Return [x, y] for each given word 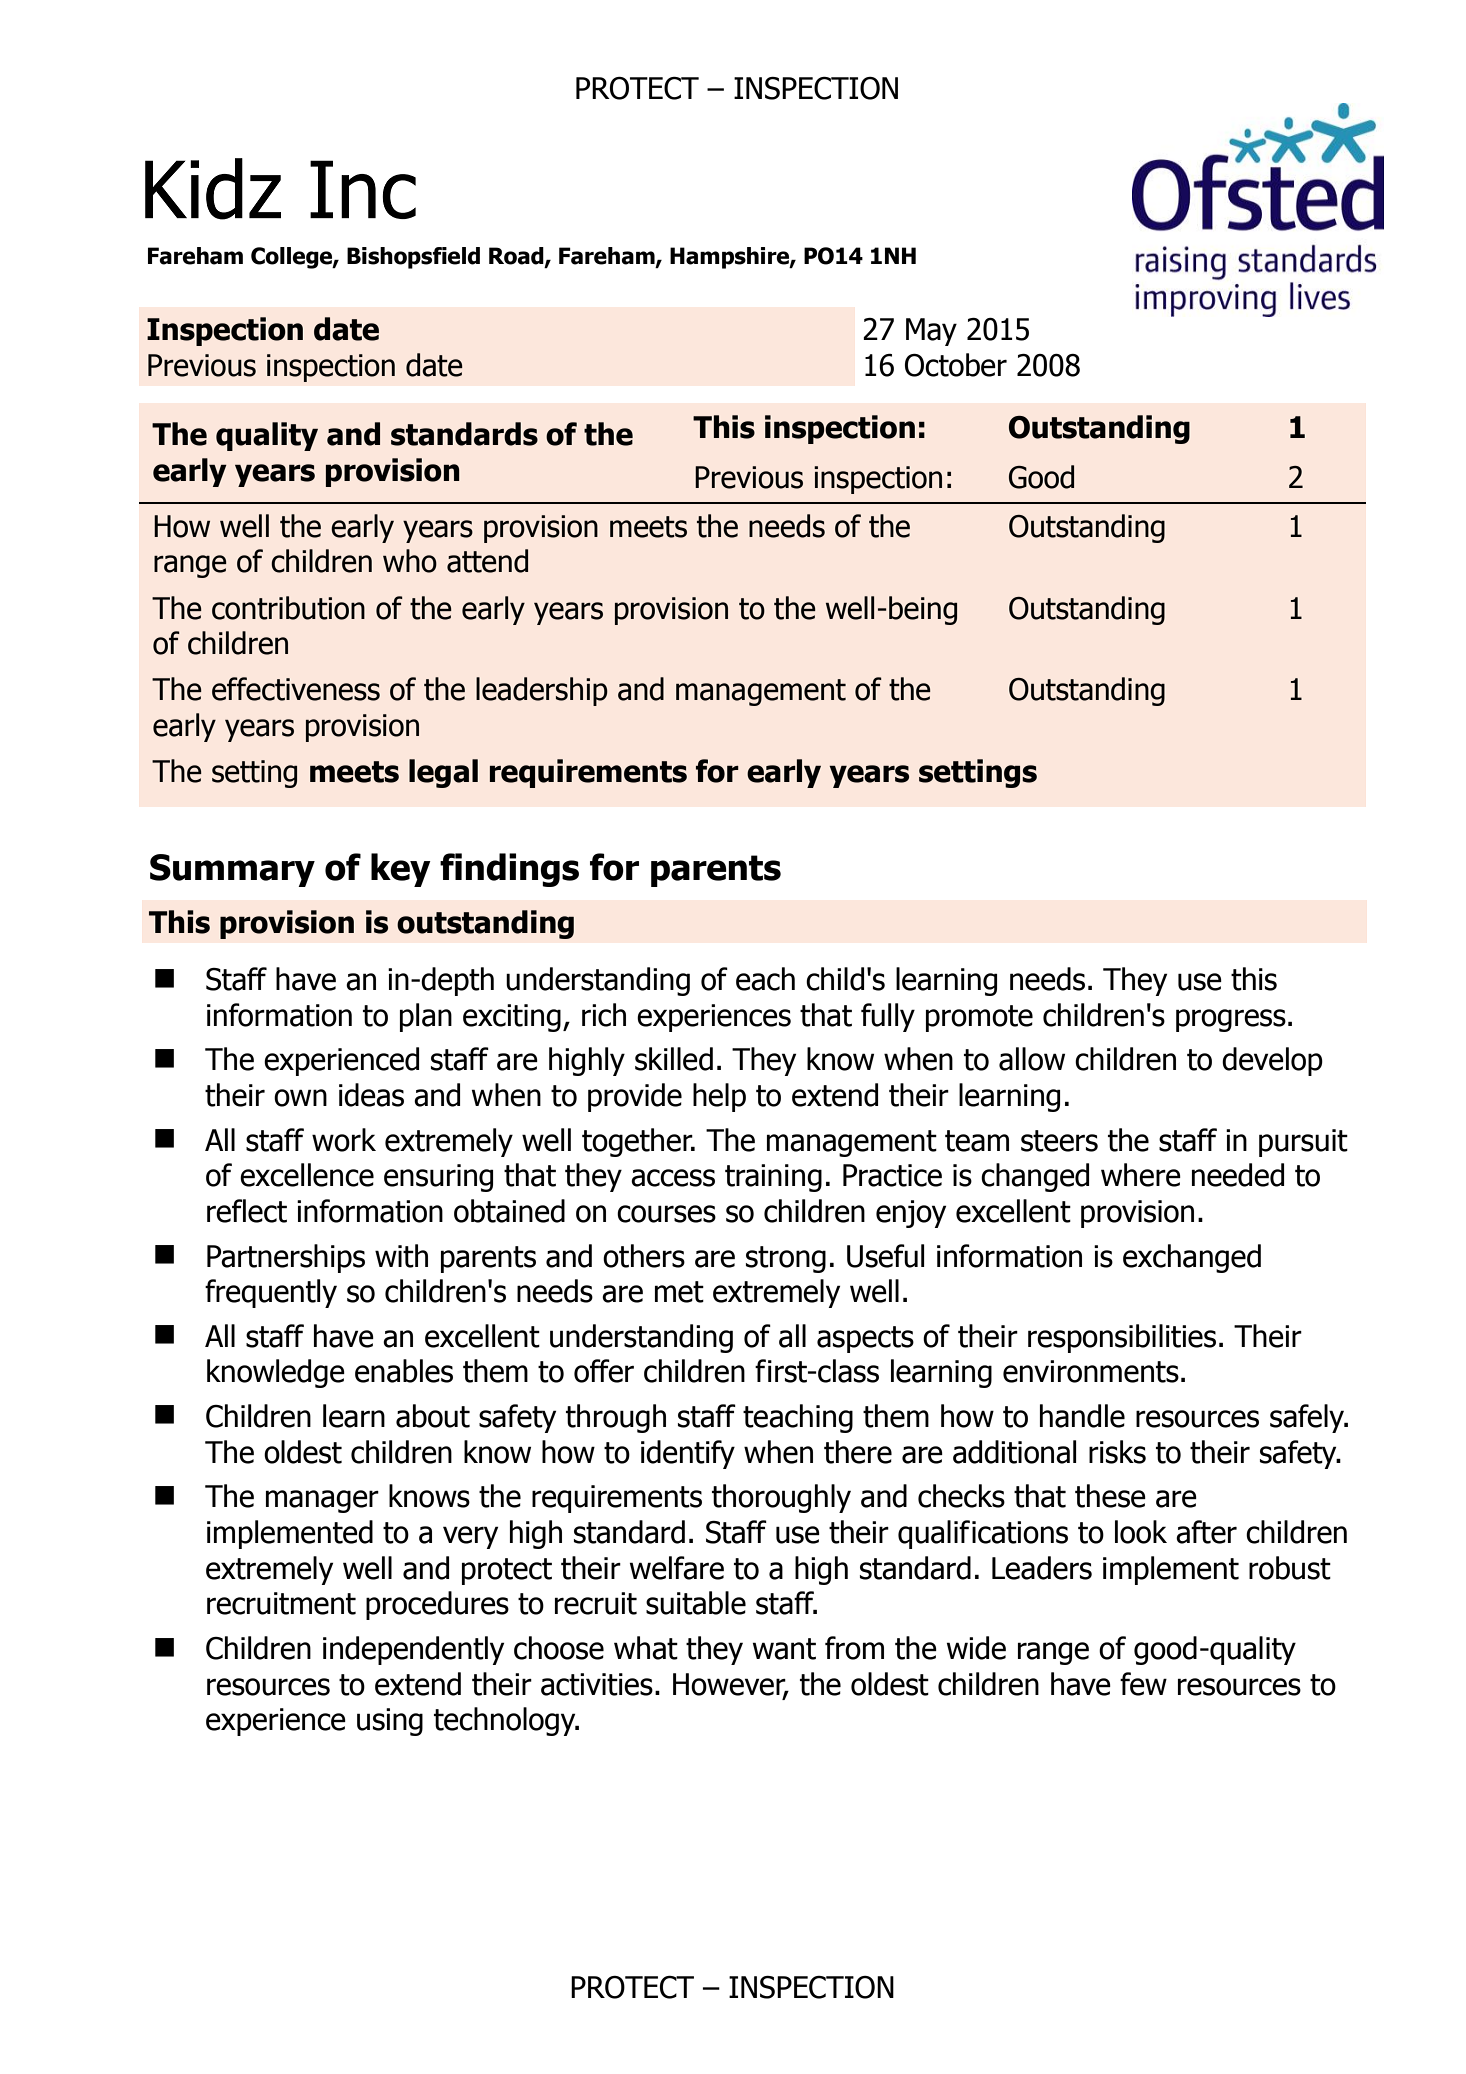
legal [443, 773]
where [1141, 1175]
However [730, 1685]
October [956, 365]
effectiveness [296, 689]
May [931, 332]
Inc [363, 189]
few [1143, 1684]
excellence [307, 1175]
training [773, 1178]
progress [1231, 1020]
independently [413, 1650]
